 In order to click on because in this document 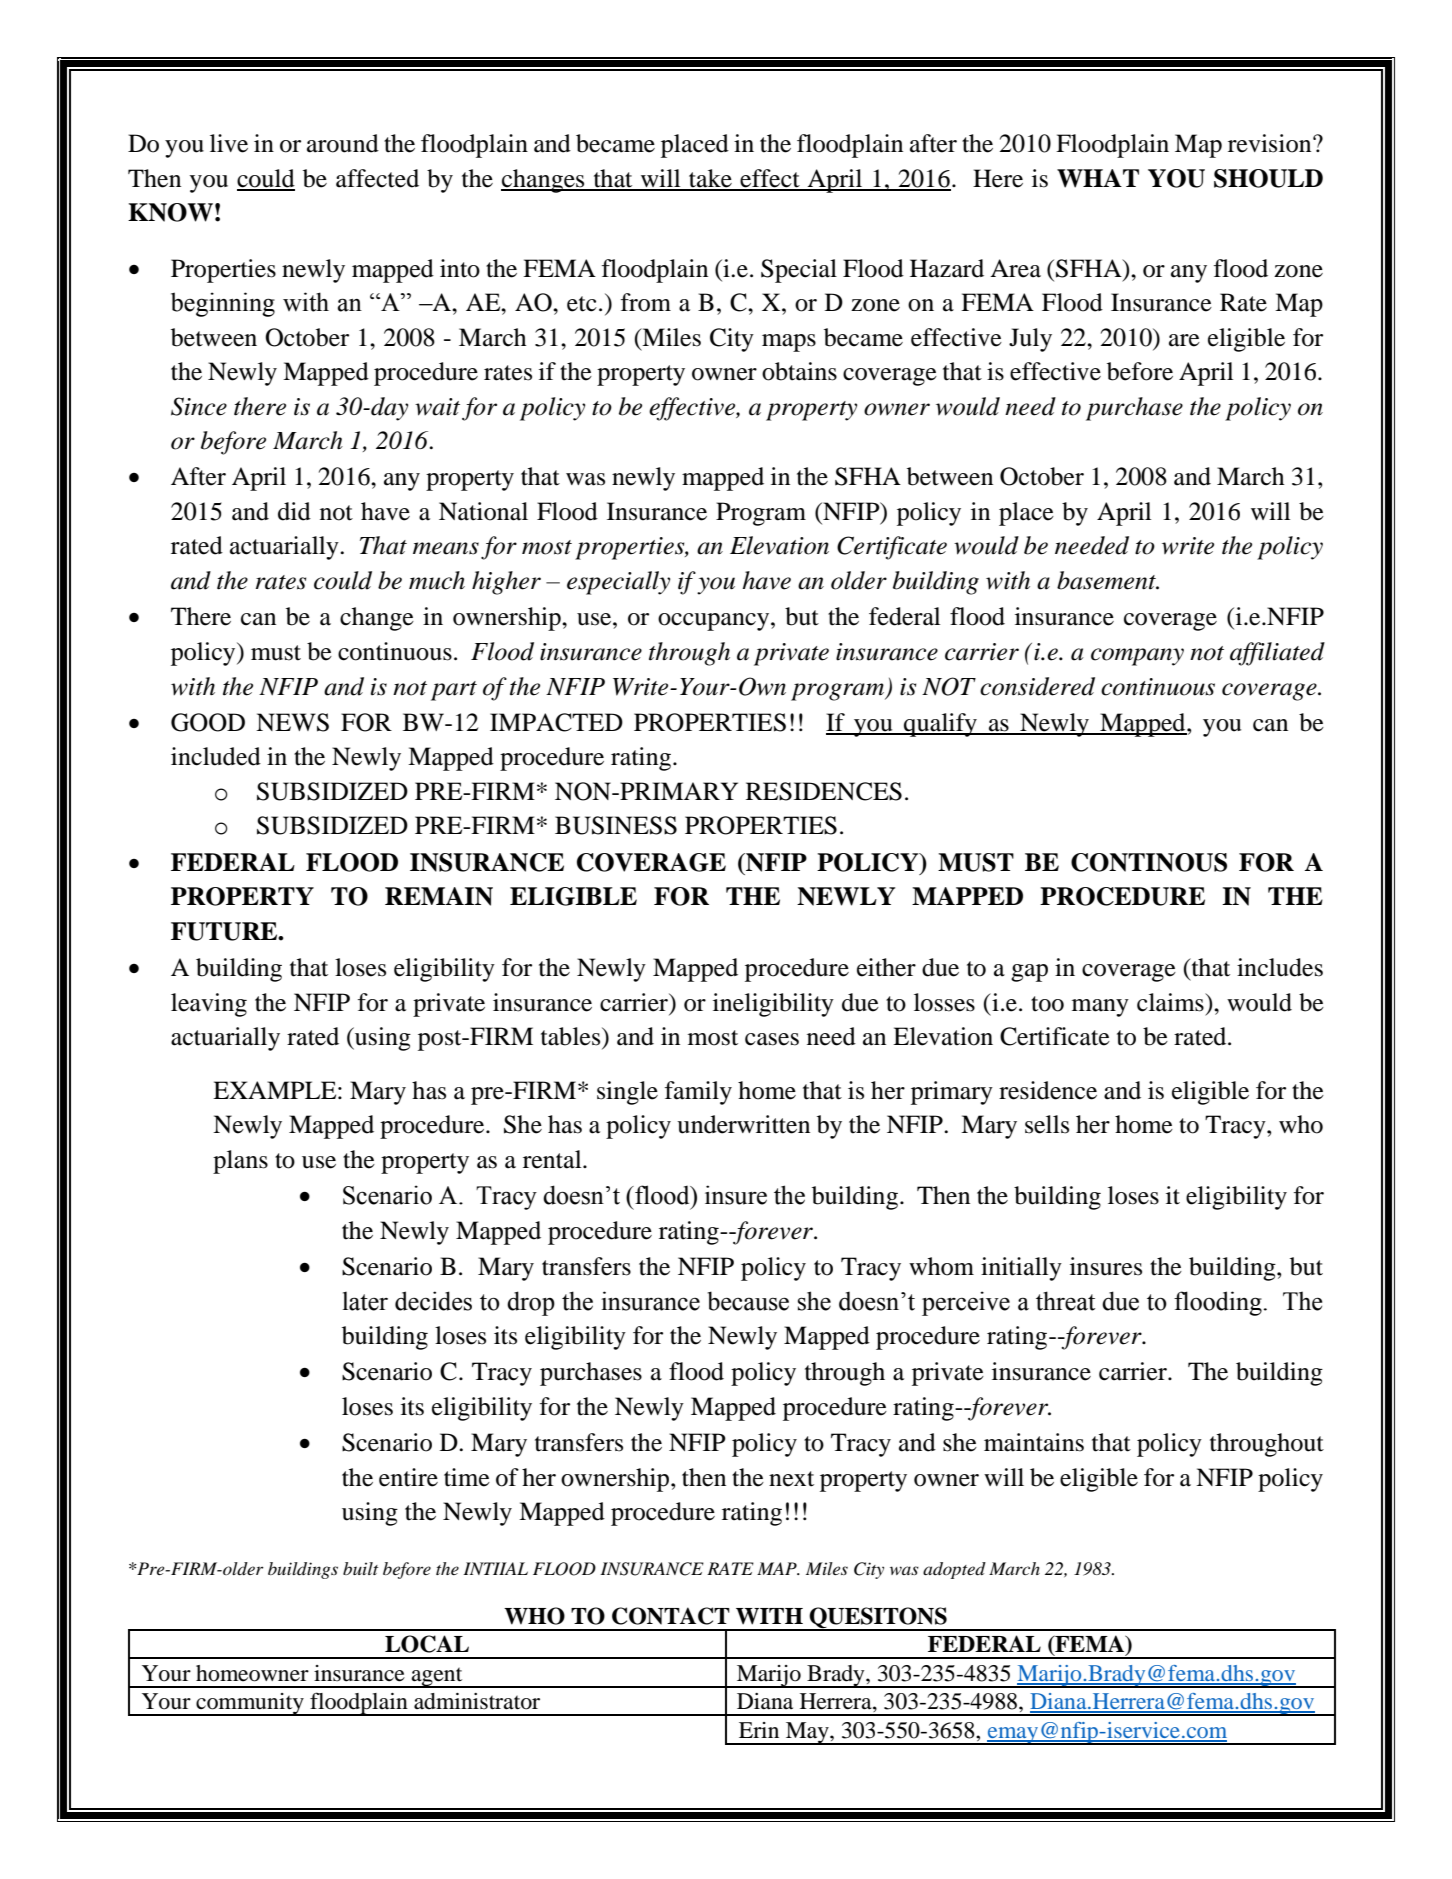, I will do `click(748, 1301)`.
